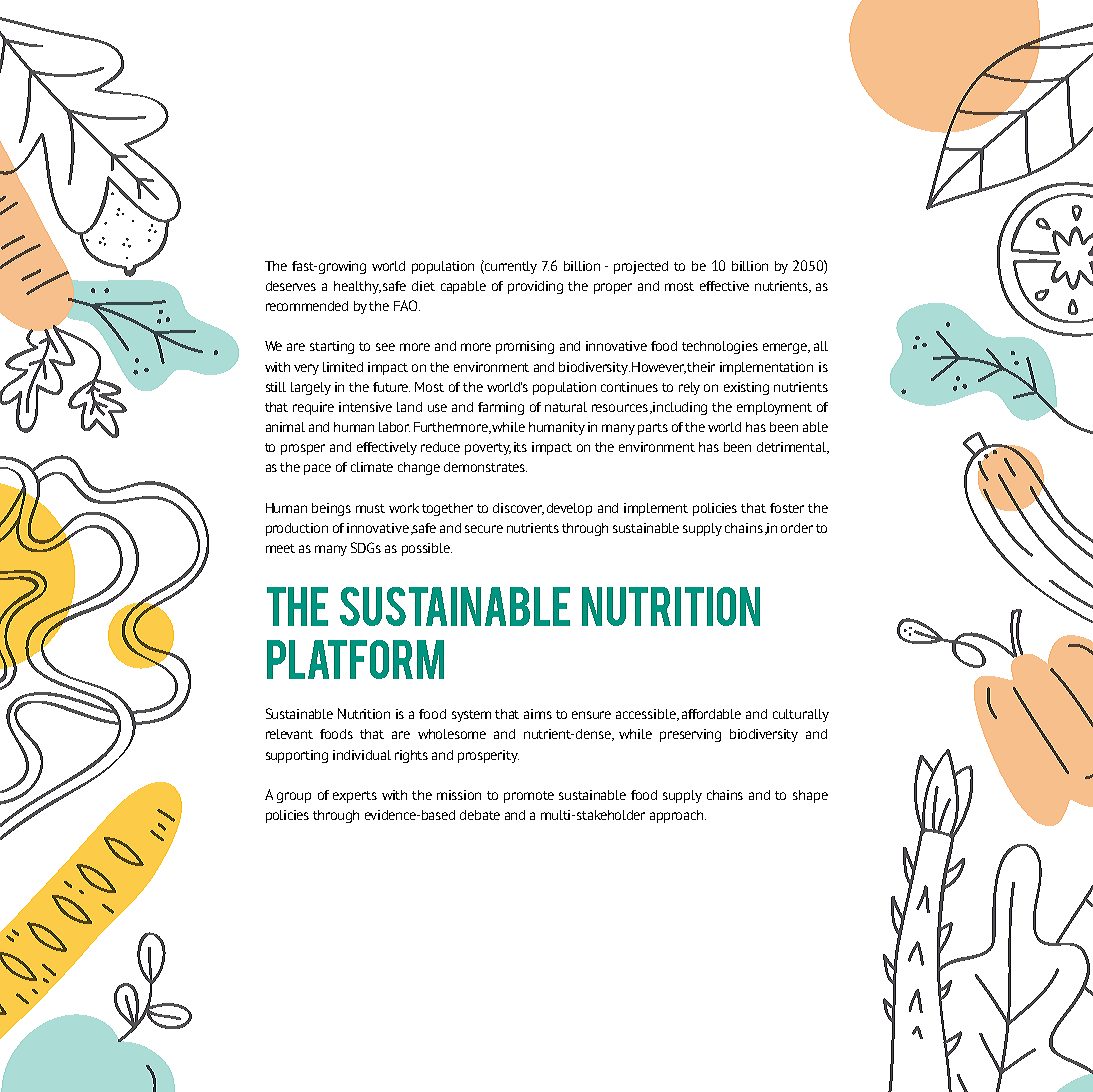 This image has width=1093, height=1092. What do you see at coordinates (641, 267) in the image?
I see `projected` at bounding box center [641, 267].
